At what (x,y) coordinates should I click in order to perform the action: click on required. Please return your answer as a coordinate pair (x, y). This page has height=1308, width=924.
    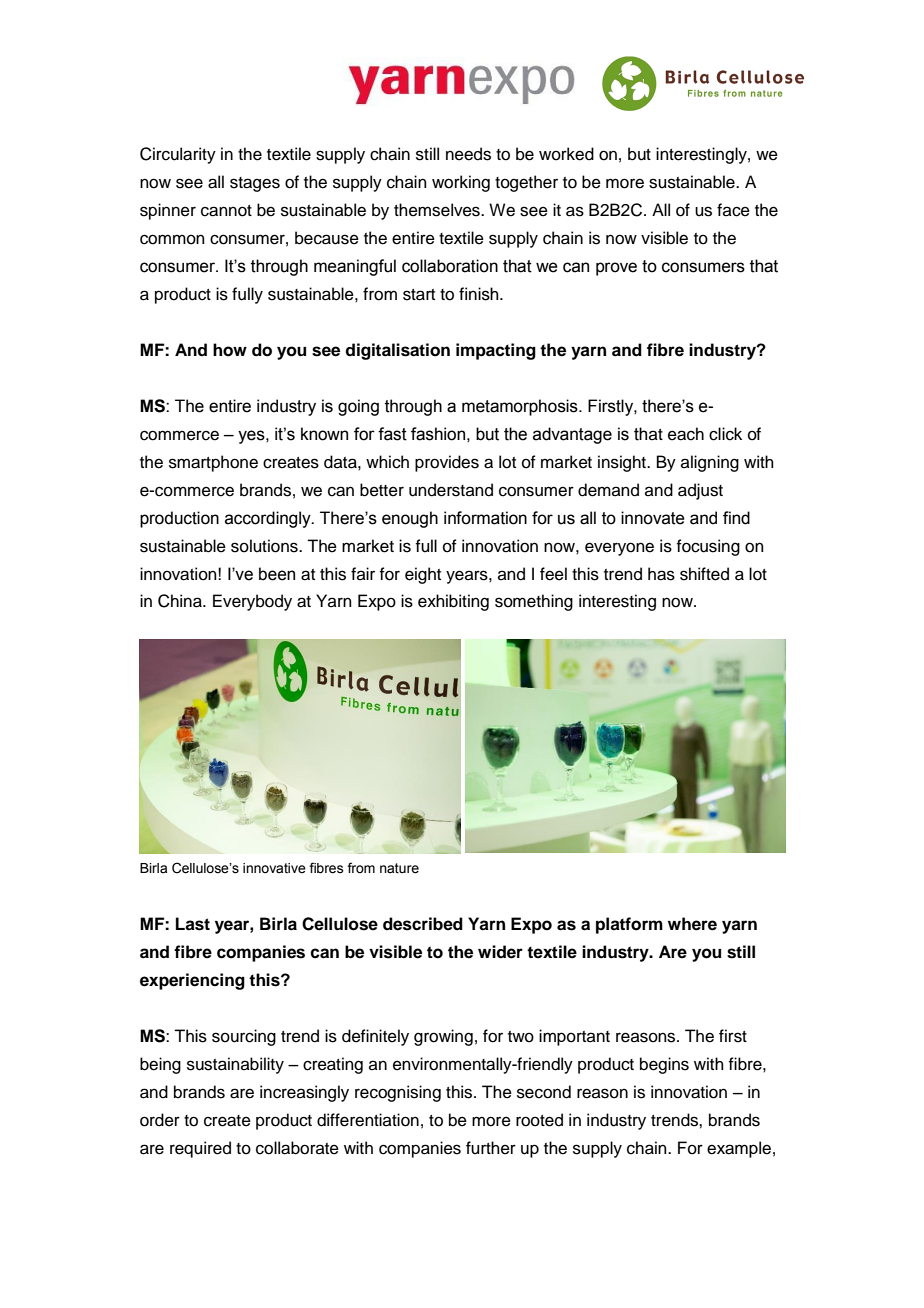
    Looking at the image, I should click on (200, 1149).
